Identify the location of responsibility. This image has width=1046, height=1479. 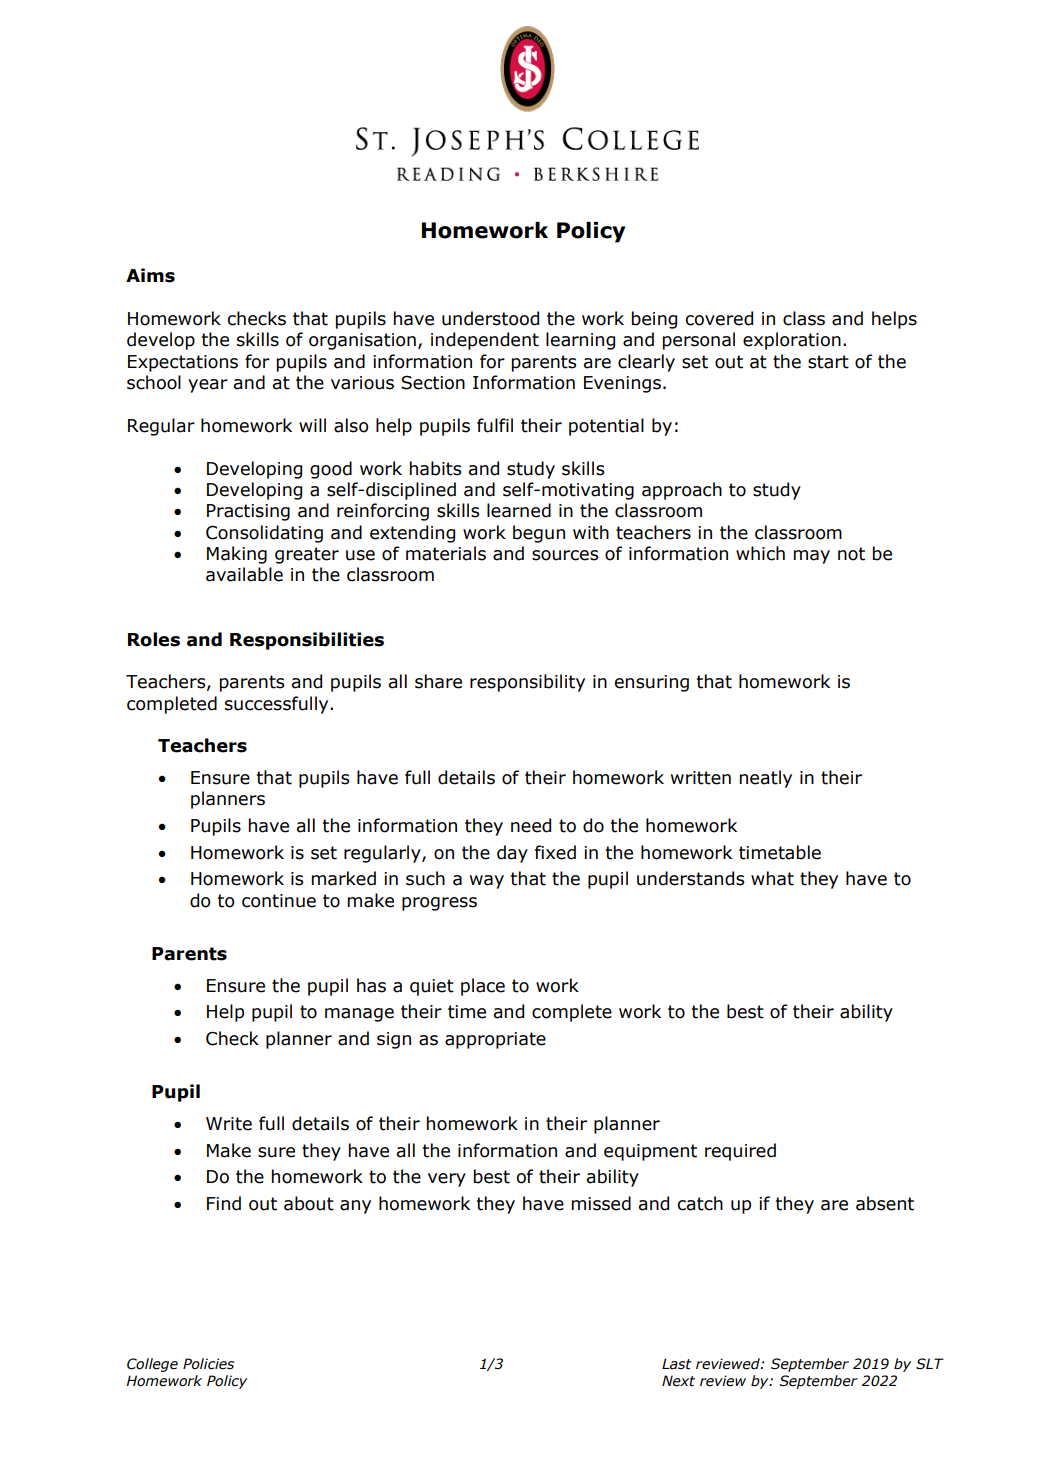
(527, 683).
